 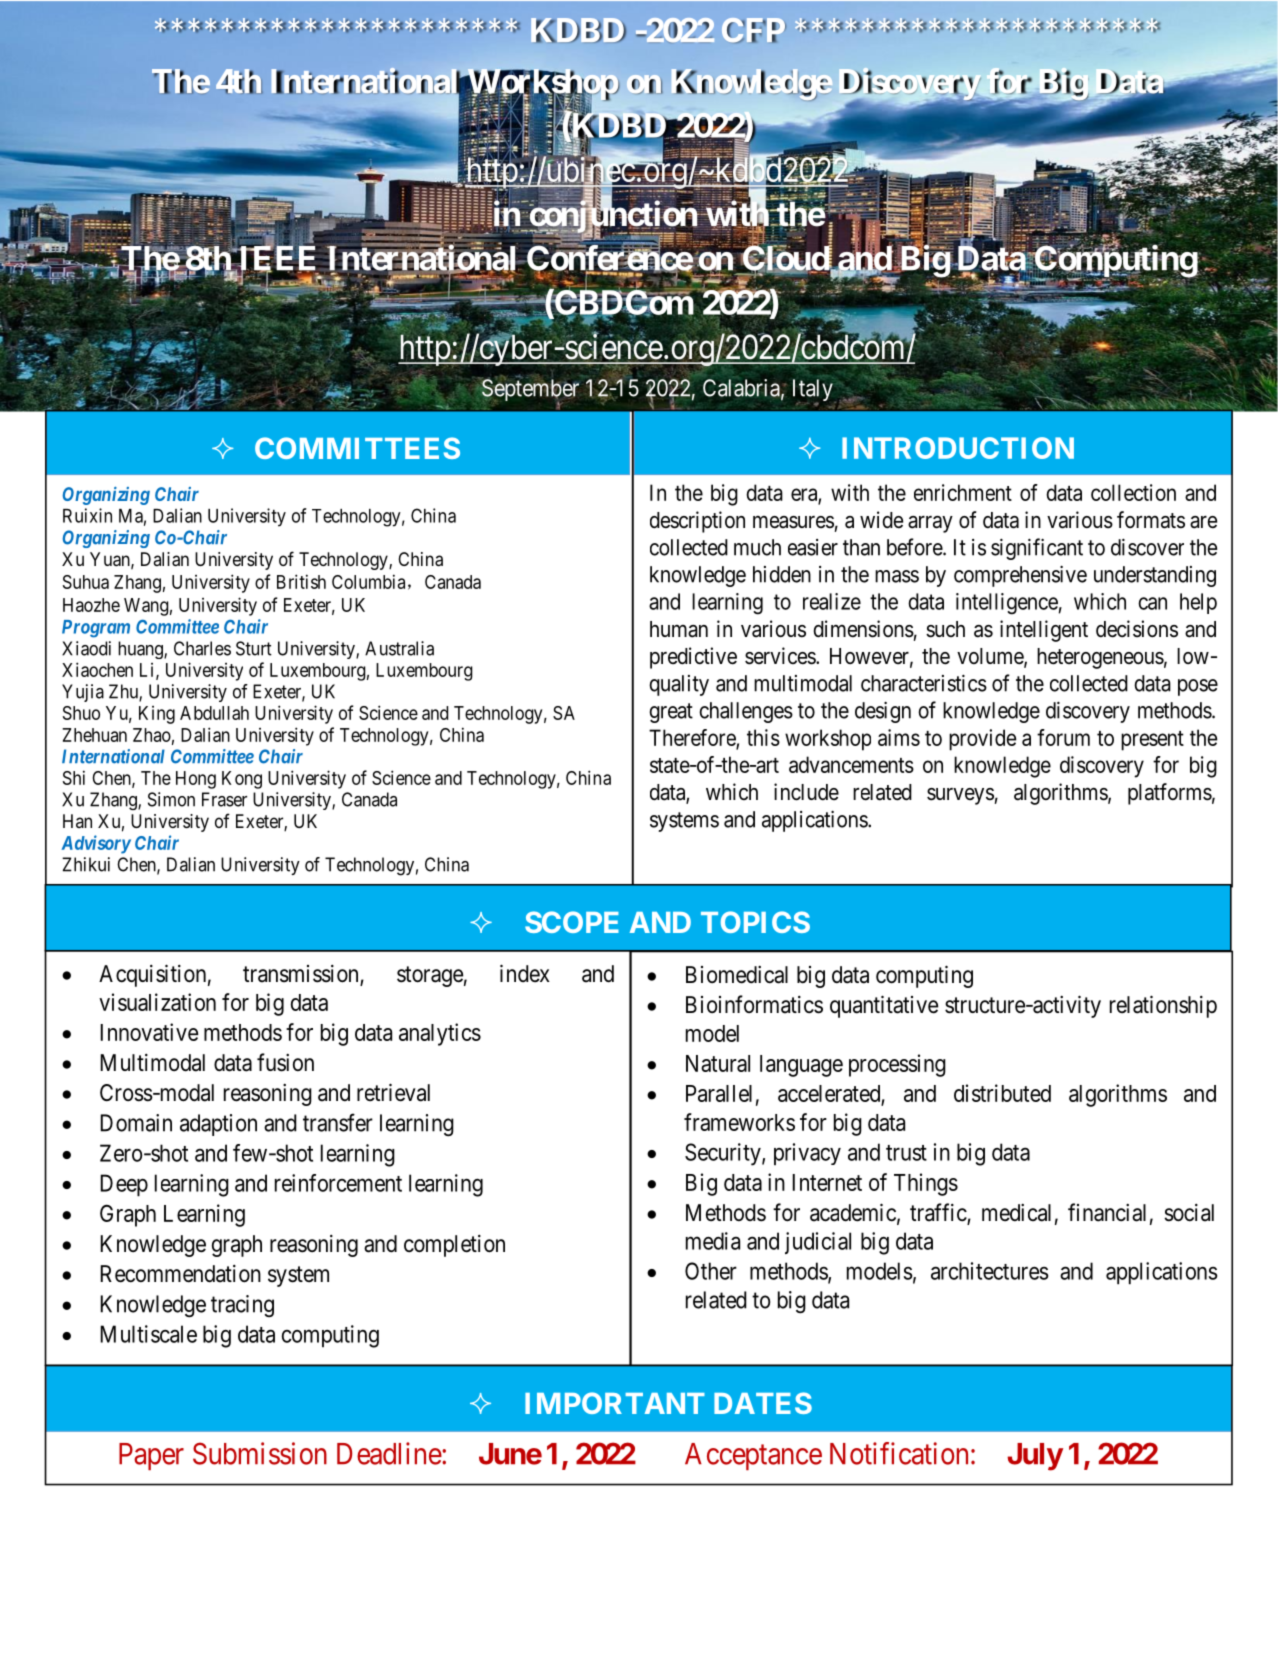 What do you see at coordinates (718, 1063) in the screenshot?
I see `Natural` at bounding box center [718, 1063].
